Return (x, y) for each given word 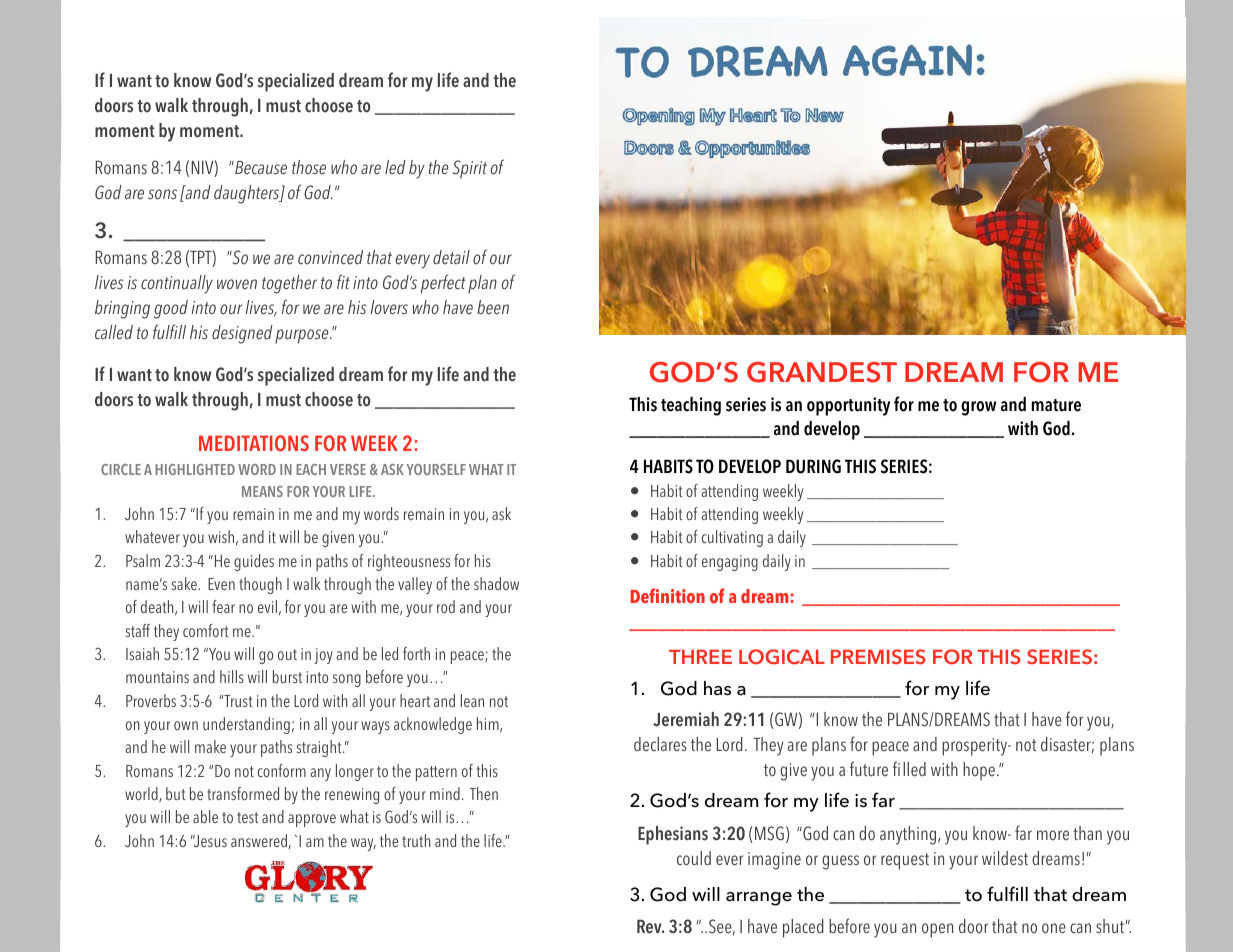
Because (260, 168)
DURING (813, 466)
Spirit (469, 169)
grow (978, 408)
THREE (700, 657)
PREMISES (878, 657)
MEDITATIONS (254, 443)
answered (259, 840)
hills (232, 676)
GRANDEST (822, 372)
